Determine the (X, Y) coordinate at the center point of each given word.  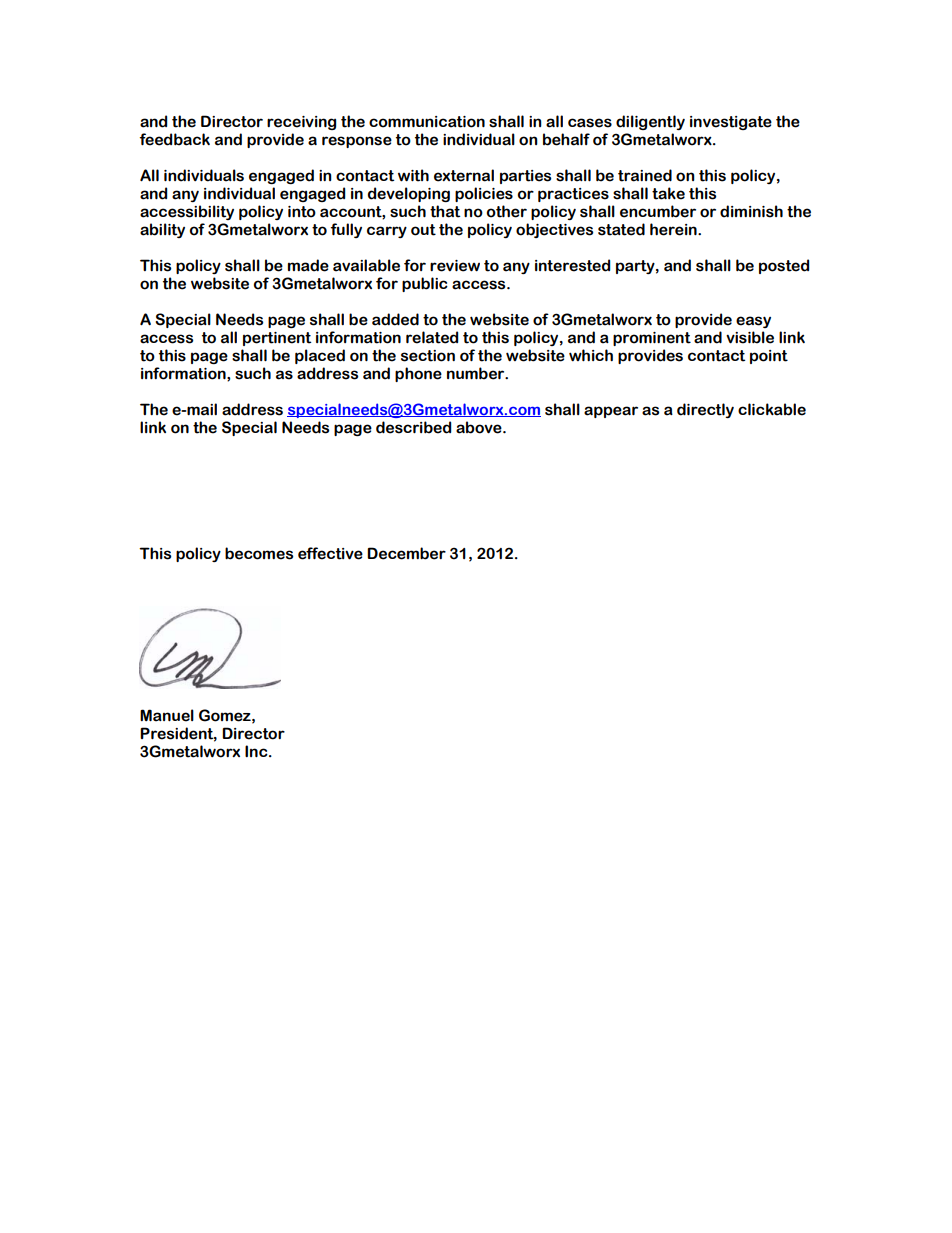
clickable (772, 409)
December (406, 553)
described (413, 427)
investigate (731, 123)
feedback (175, 139)
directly (705, 410)
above (480, 427)
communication (427, 122)
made (308, 265)
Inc (257, 751)
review (455, 266)
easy (753, 322)
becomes (259, 553)
